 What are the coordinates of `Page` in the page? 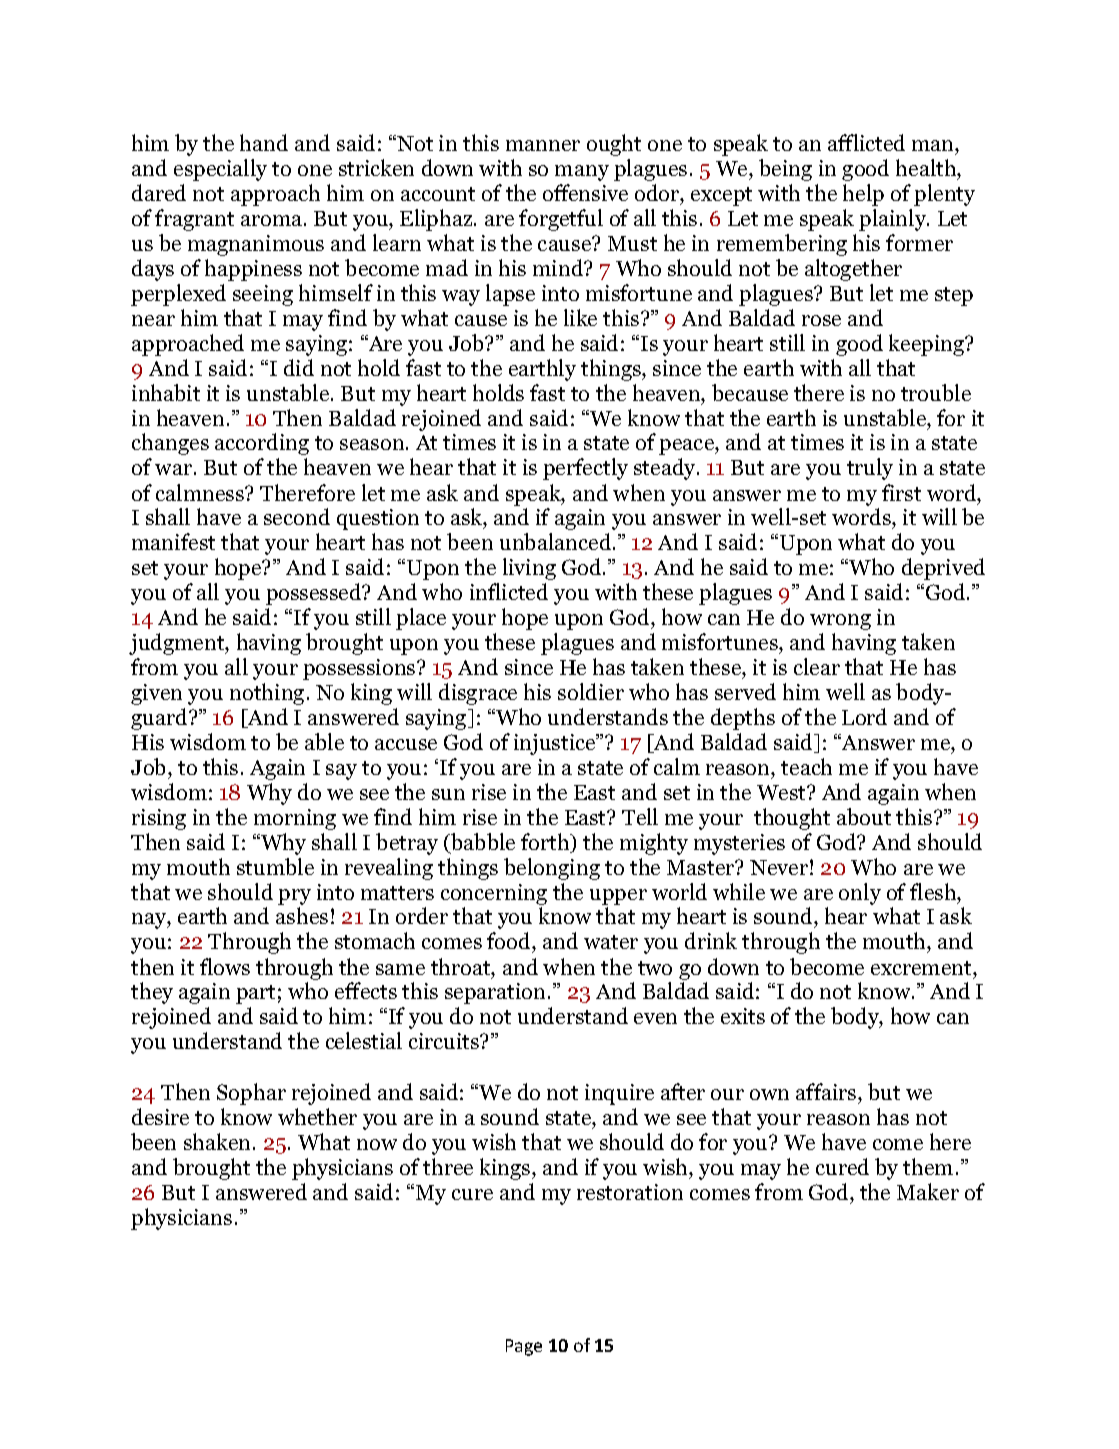 It's located at (524, 1347).
